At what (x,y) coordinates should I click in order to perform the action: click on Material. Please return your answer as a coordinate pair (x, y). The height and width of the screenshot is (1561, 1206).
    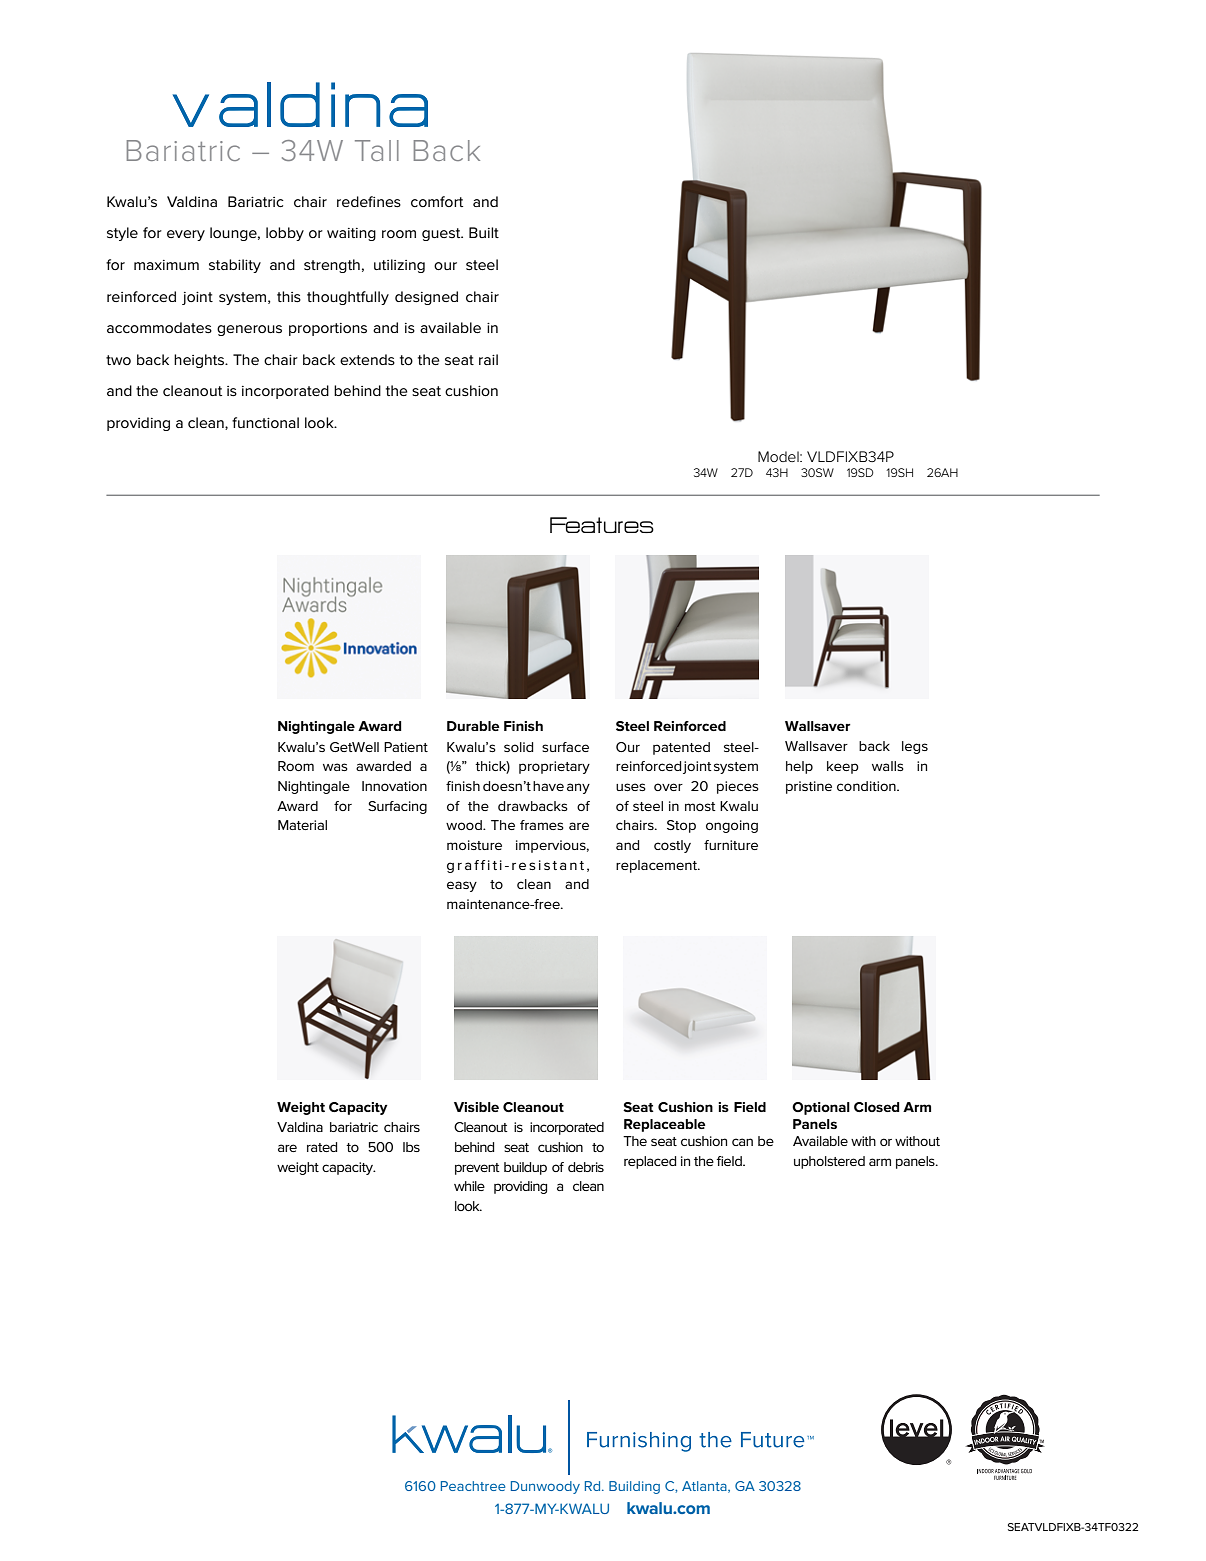
    Looking at the image, I should click on (302, 825).
